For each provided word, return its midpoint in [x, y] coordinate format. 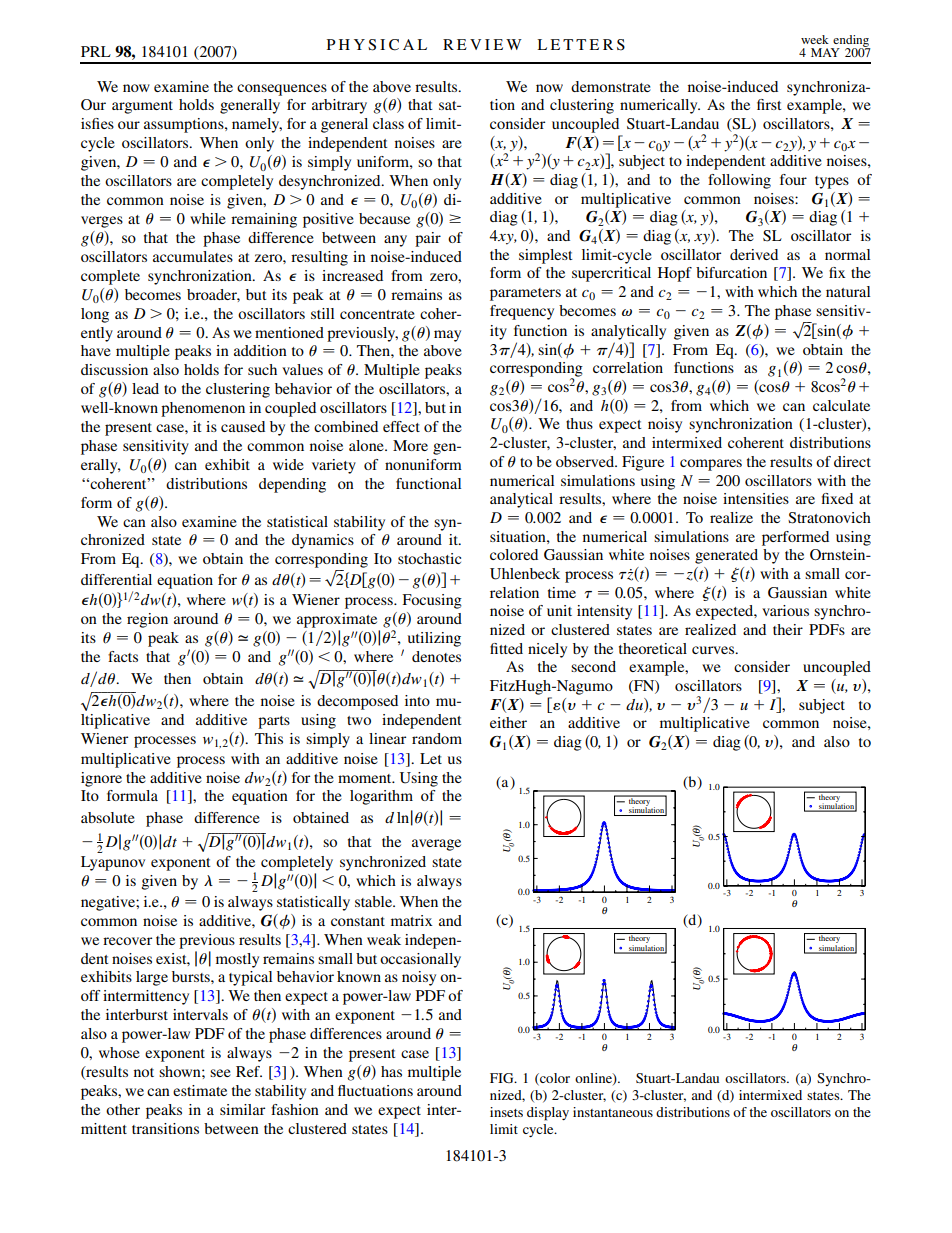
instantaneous [613, 1112]
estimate [200, 1090]
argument [142, 107]
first [769, 104]
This [269, 738]
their [788, 629]
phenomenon [203, 409]
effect [401, 426]
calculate [841, 405]
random [437, 738]
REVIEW [482, 44]
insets [506, 1112]
